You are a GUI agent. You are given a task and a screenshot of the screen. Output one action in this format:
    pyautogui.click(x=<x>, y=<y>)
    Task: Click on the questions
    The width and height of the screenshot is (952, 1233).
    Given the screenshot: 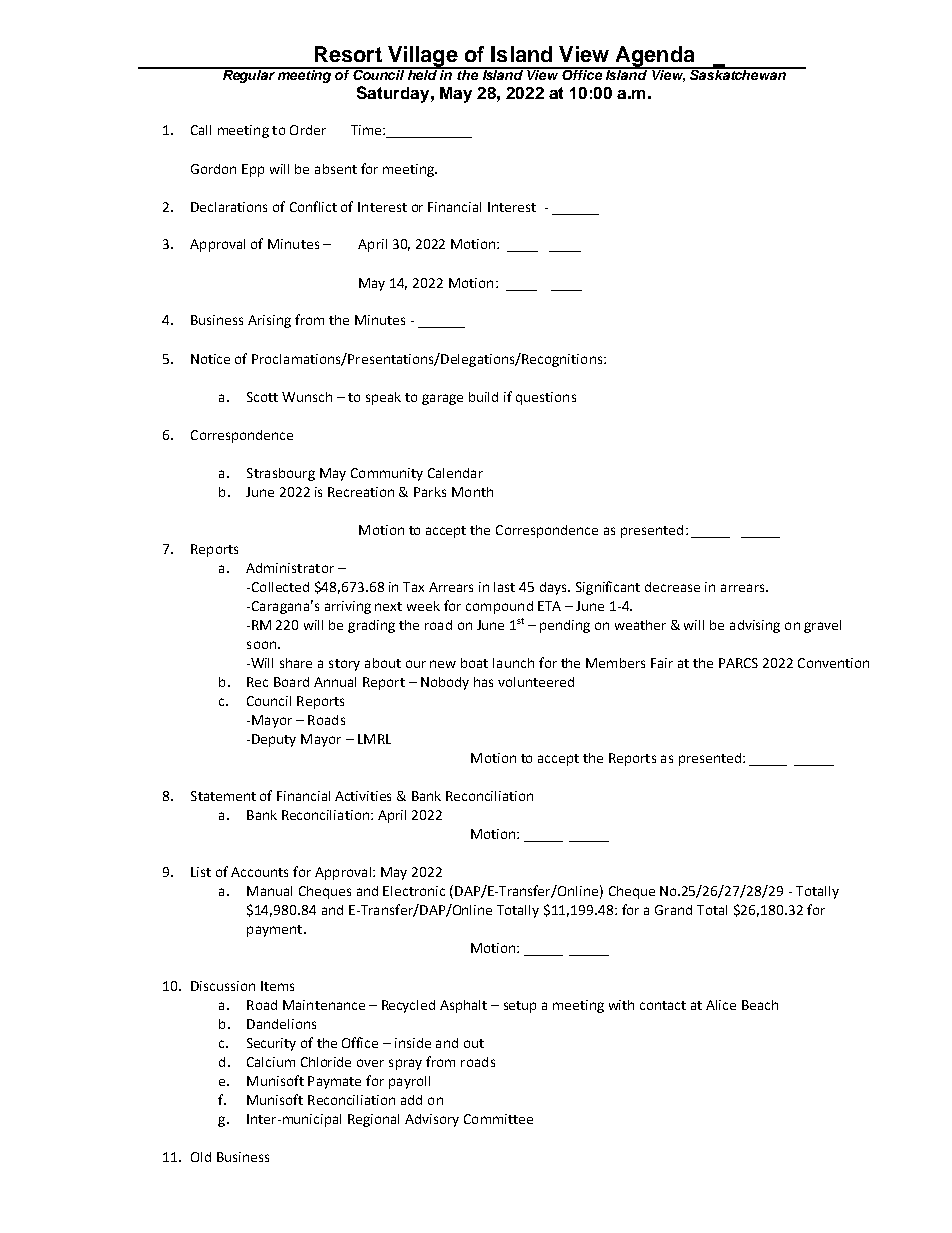 What is the action you would take?
    pyautogui.click(x=546, y=398)
